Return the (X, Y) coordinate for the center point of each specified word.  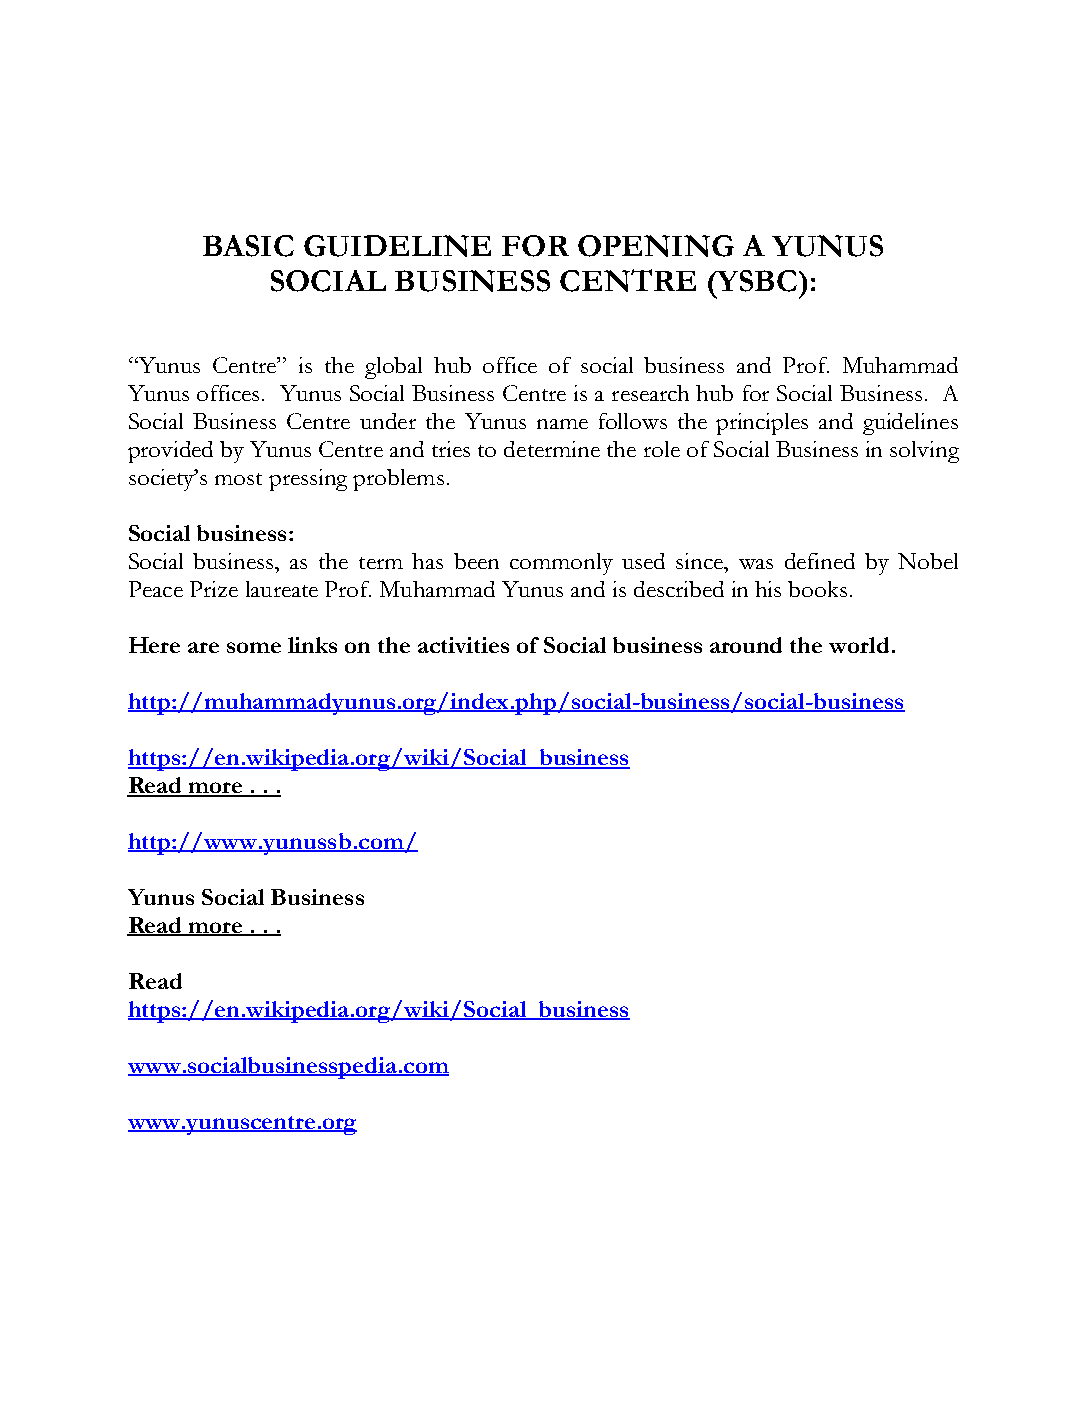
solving (924, 452)
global (393, 368)
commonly (561, 564)
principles (762, 424)
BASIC (248, 246)
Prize (214, 589)
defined (820, 561)
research (650, 393)
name (562, 424)
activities (463, 645)
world (859, 645)
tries (451, 449)
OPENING (656, 246)
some (254, 647)
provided (170, 452)
